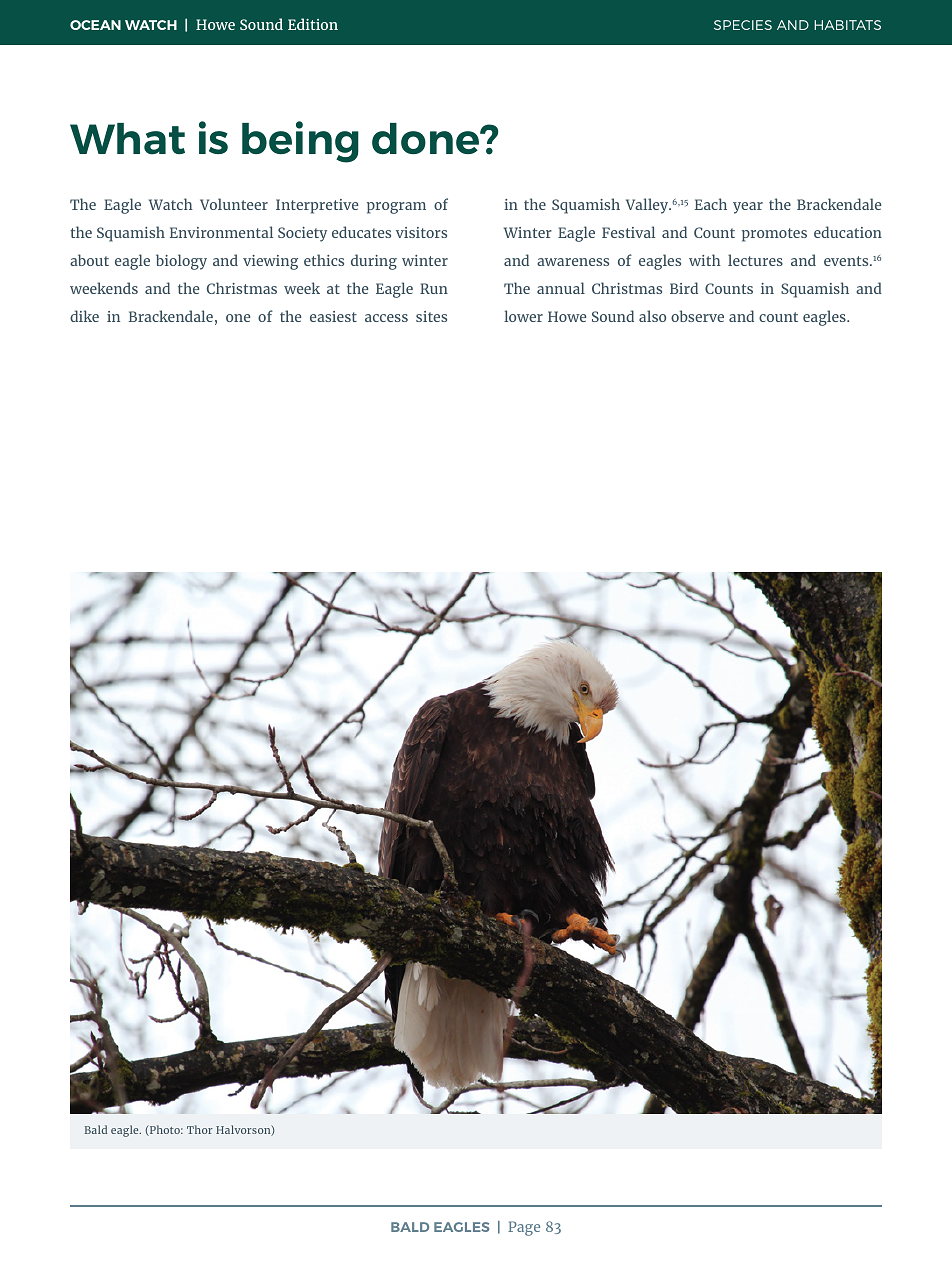 The image size is (952, 1261). Describe the element at coordinates (697, 316) in the document. I see `observe` at that location.
